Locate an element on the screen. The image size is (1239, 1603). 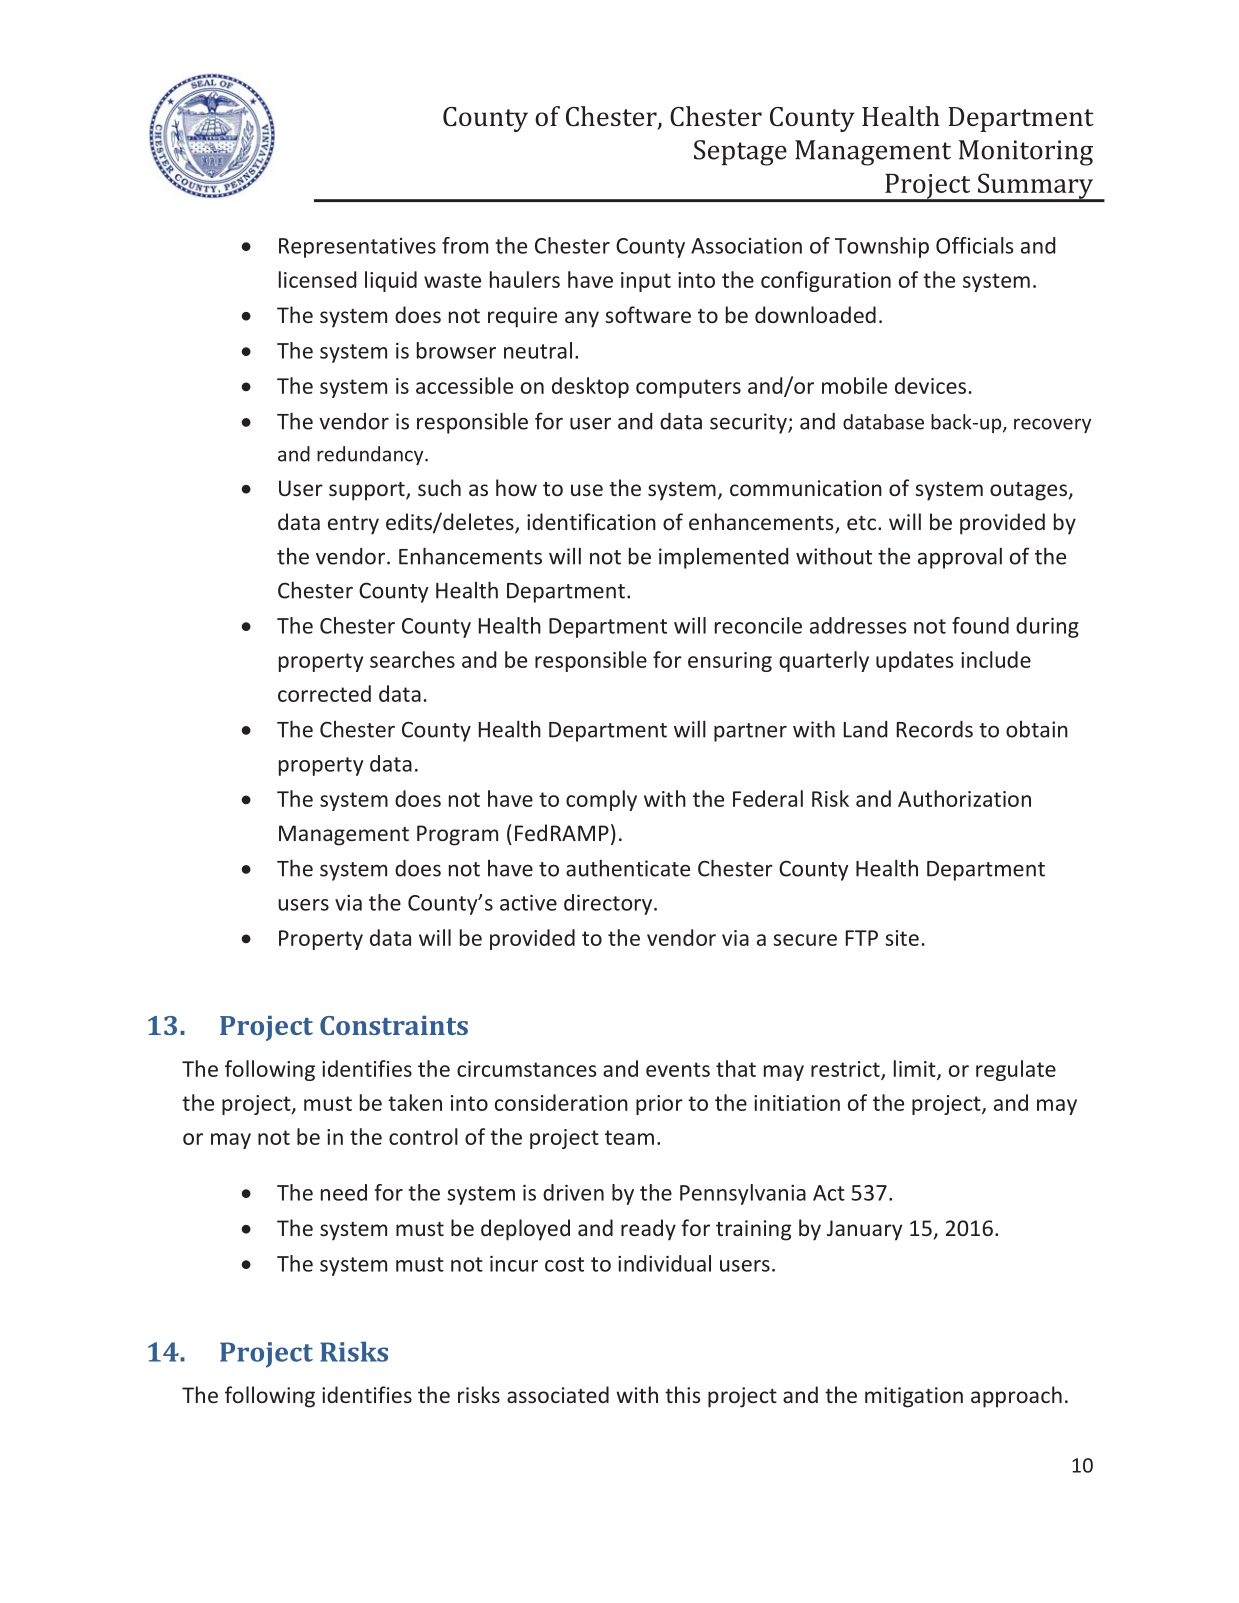
redundancy is located at coordinates (371, 455).
